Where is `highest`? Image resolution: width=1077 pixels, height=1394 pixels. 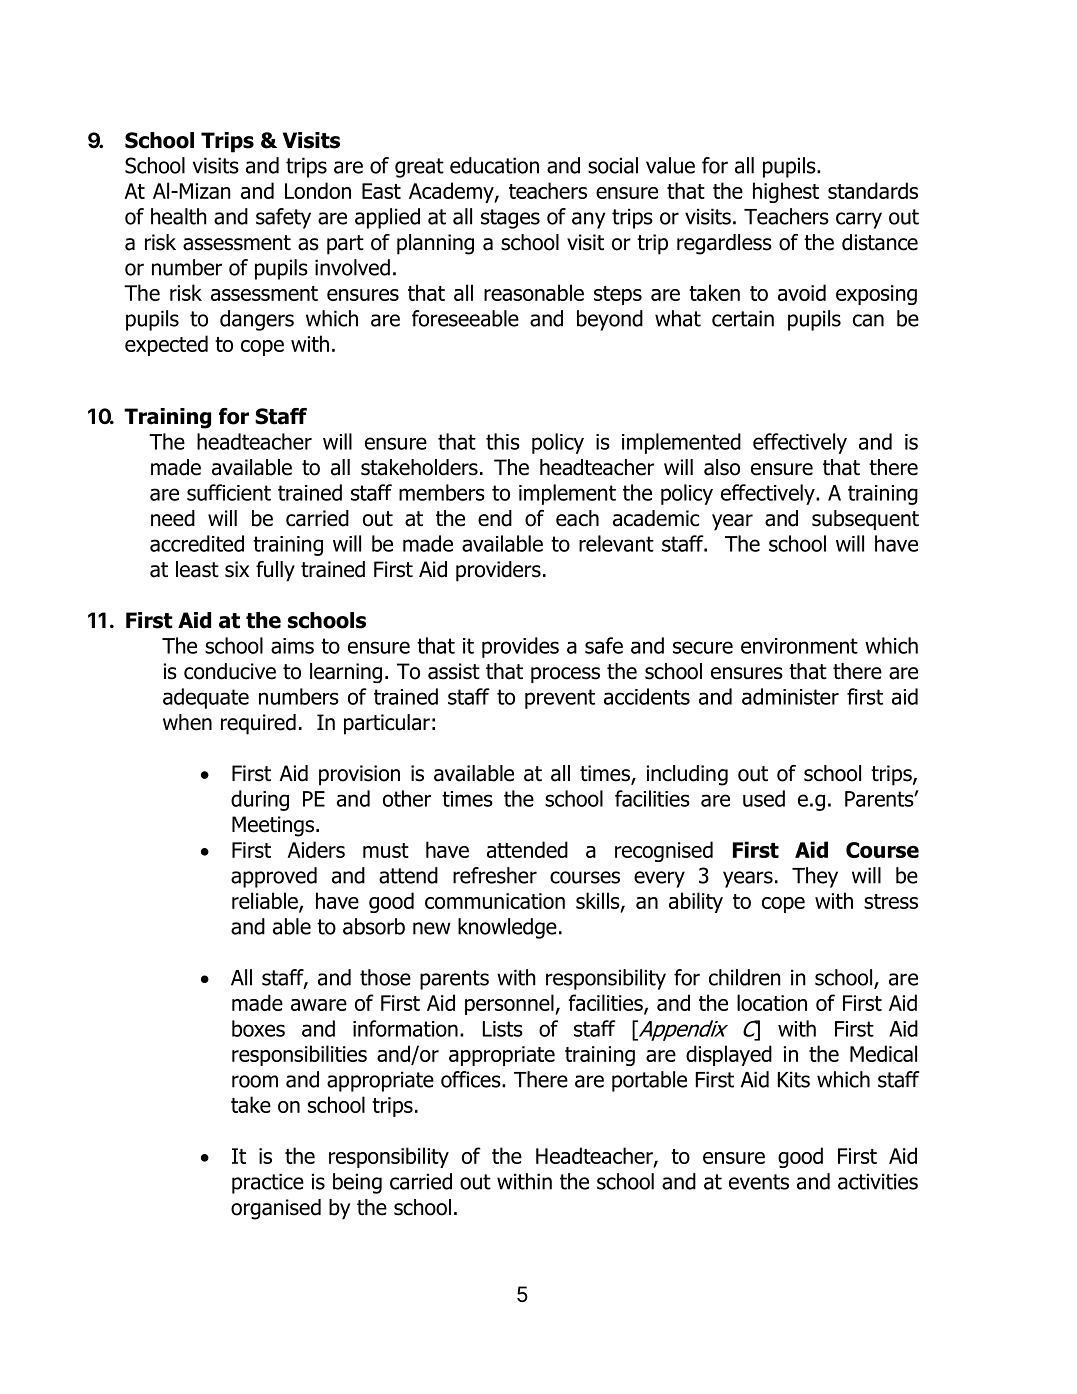
highest is located at coordinates (786, 192).
